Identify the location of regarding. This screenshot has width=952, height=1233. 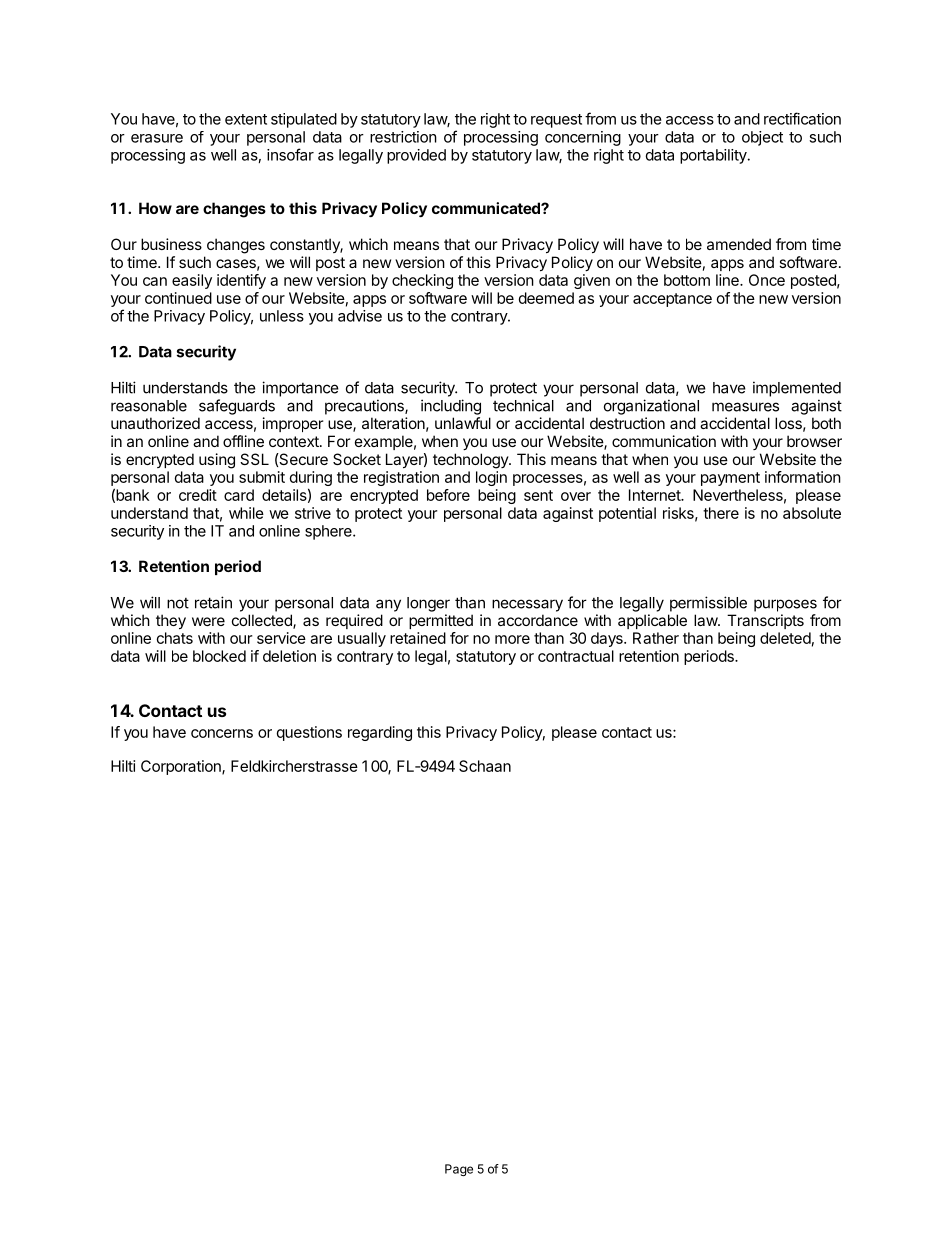
(380, 733).
